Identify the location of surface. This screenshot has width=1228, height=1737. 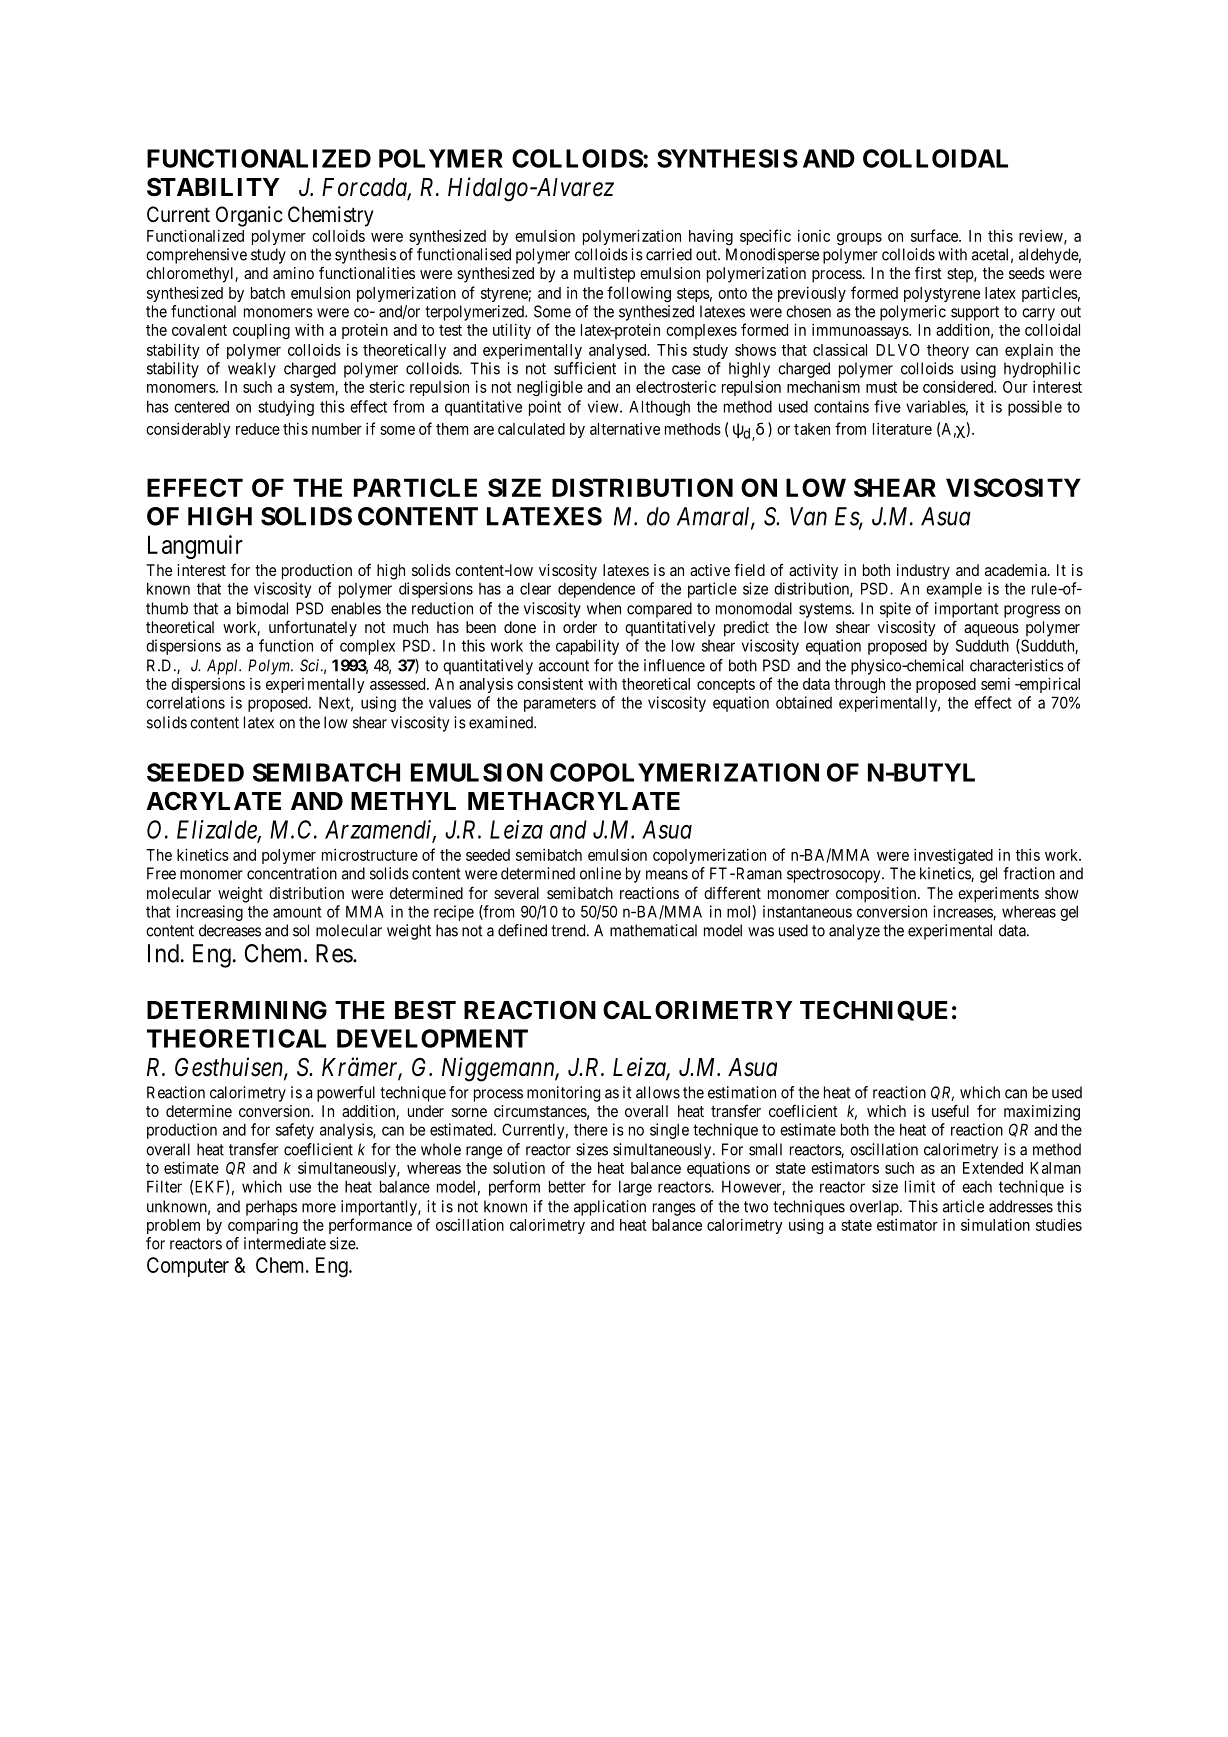
(935, 235).
